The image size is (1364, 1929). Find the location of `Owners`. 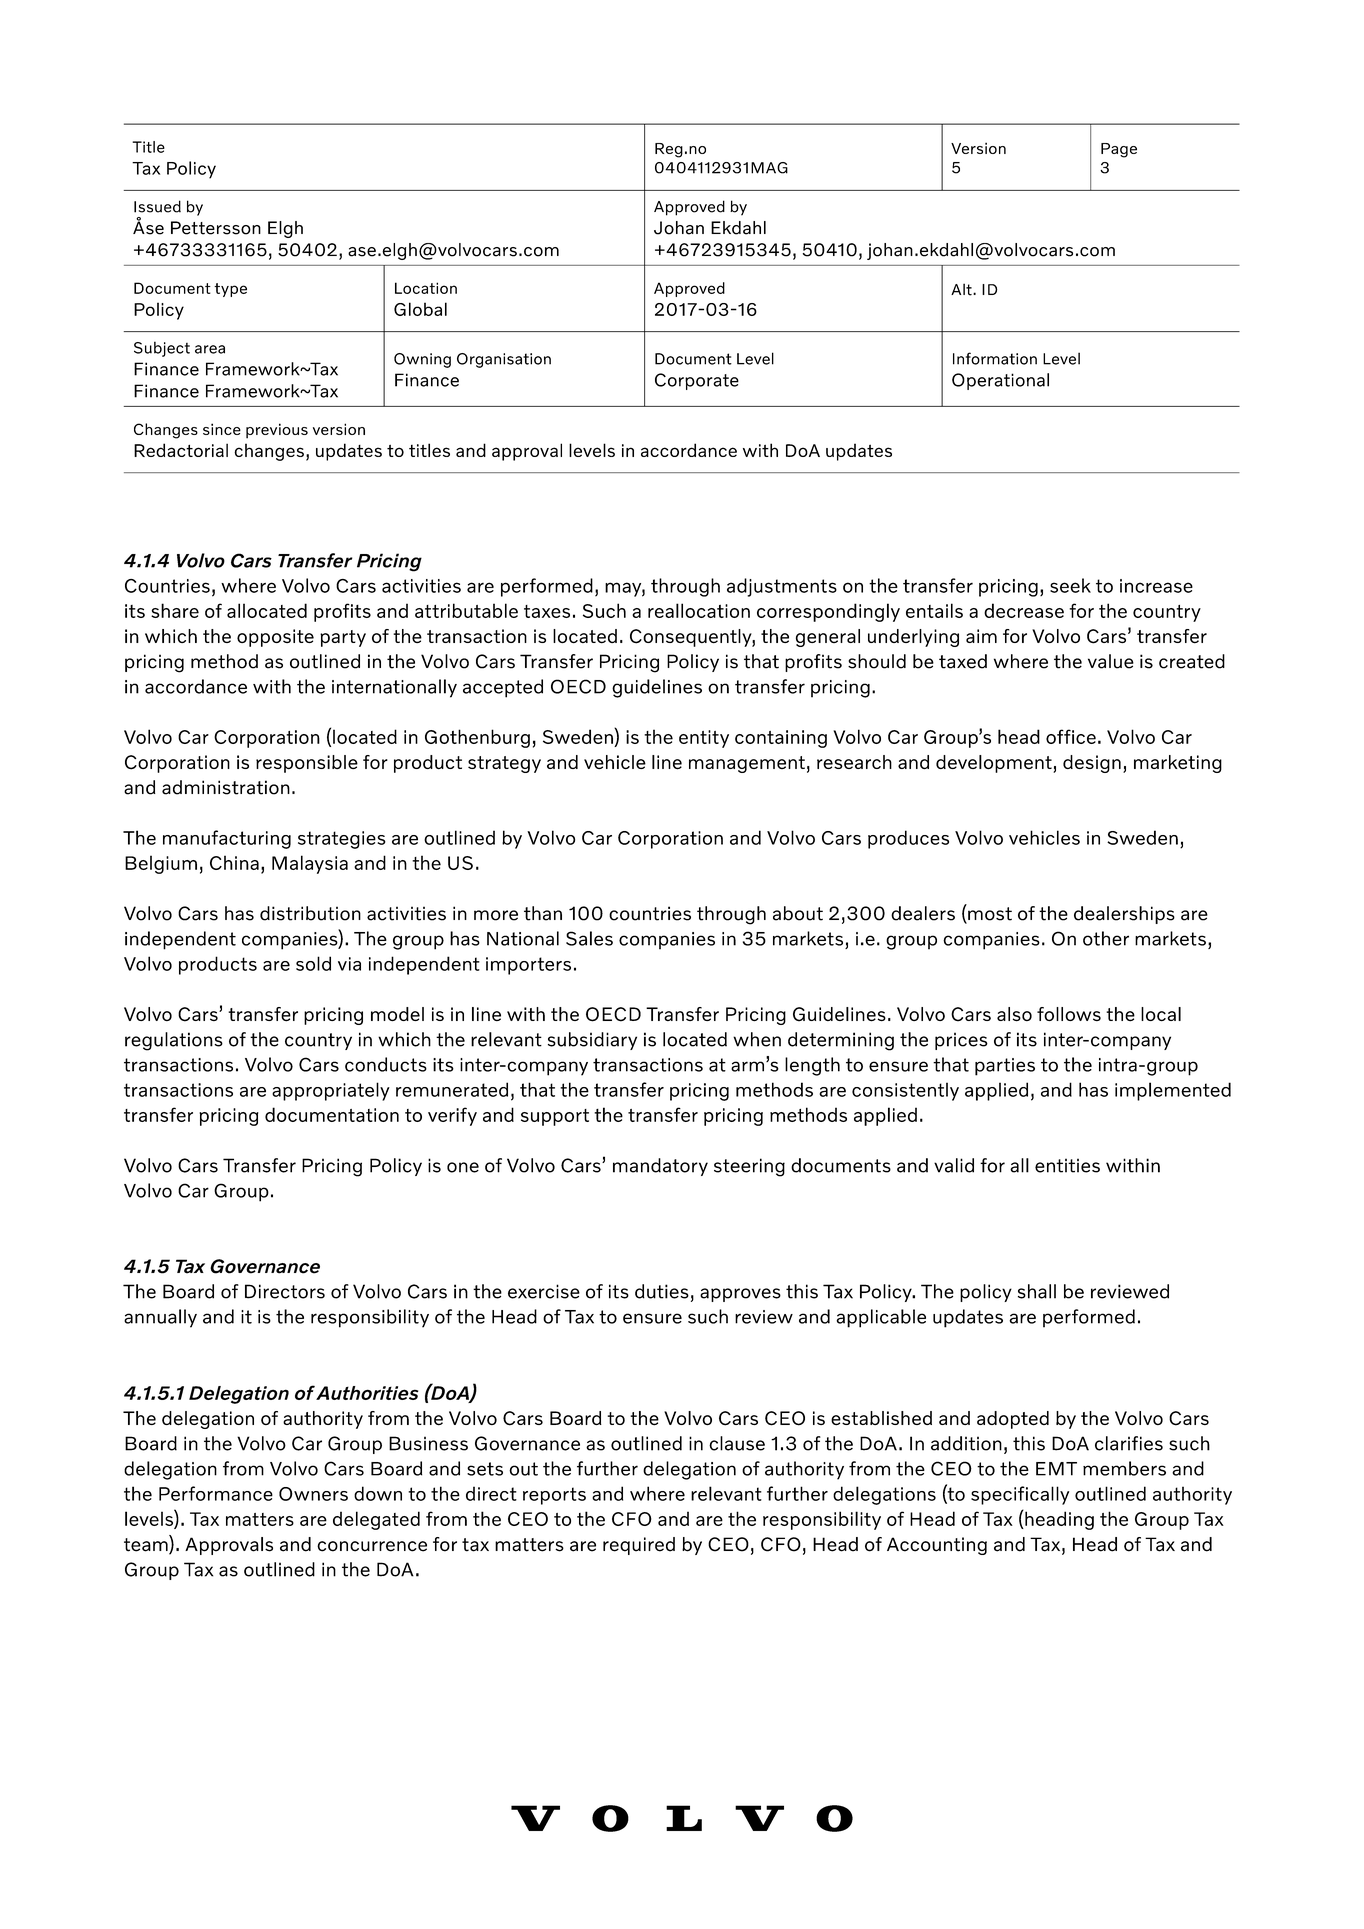

Owners is located at coordinates (313, 1494).
